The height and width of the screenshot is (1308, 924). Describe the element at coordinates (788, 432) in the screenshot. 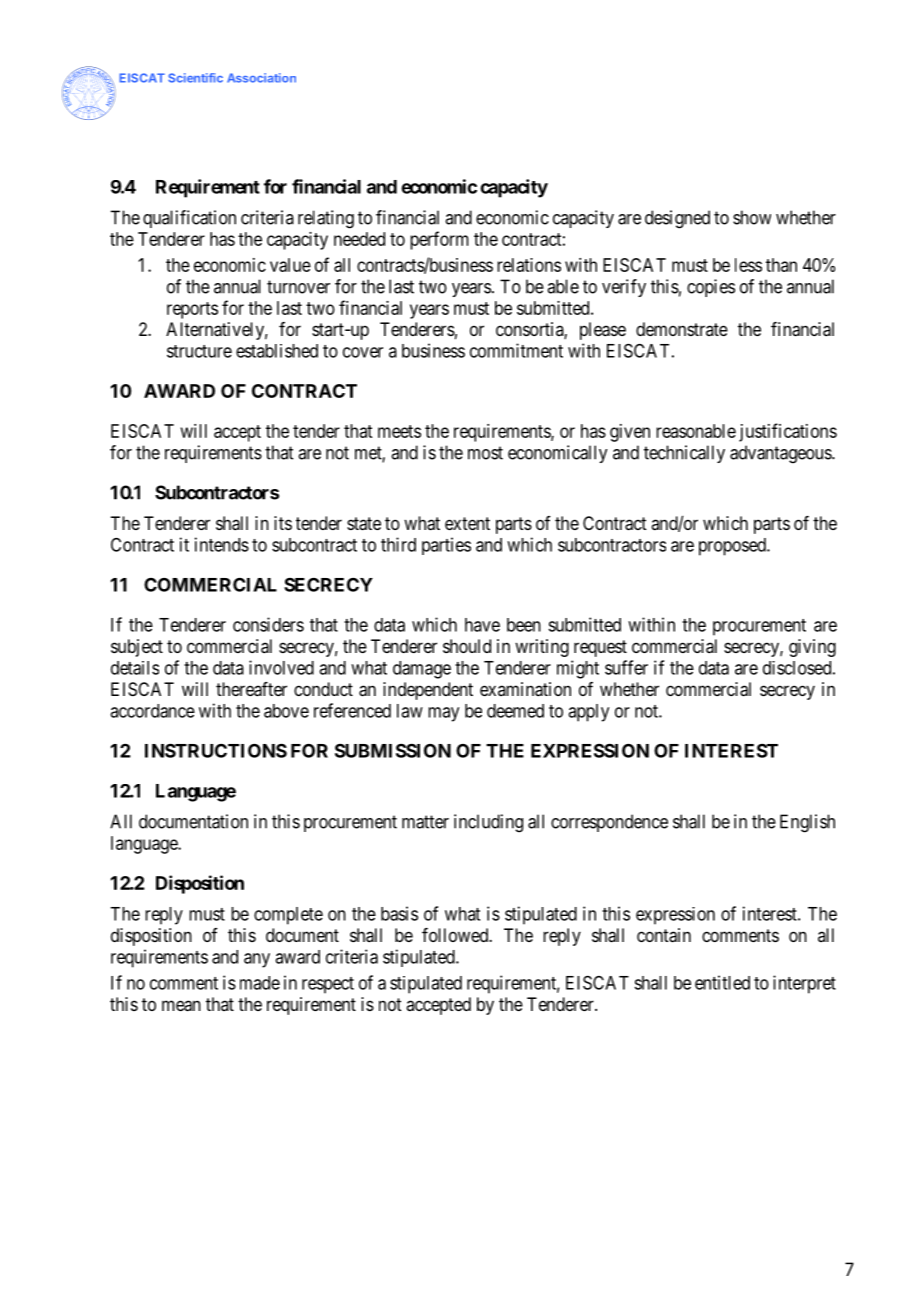

I see `justifications` at that location.
